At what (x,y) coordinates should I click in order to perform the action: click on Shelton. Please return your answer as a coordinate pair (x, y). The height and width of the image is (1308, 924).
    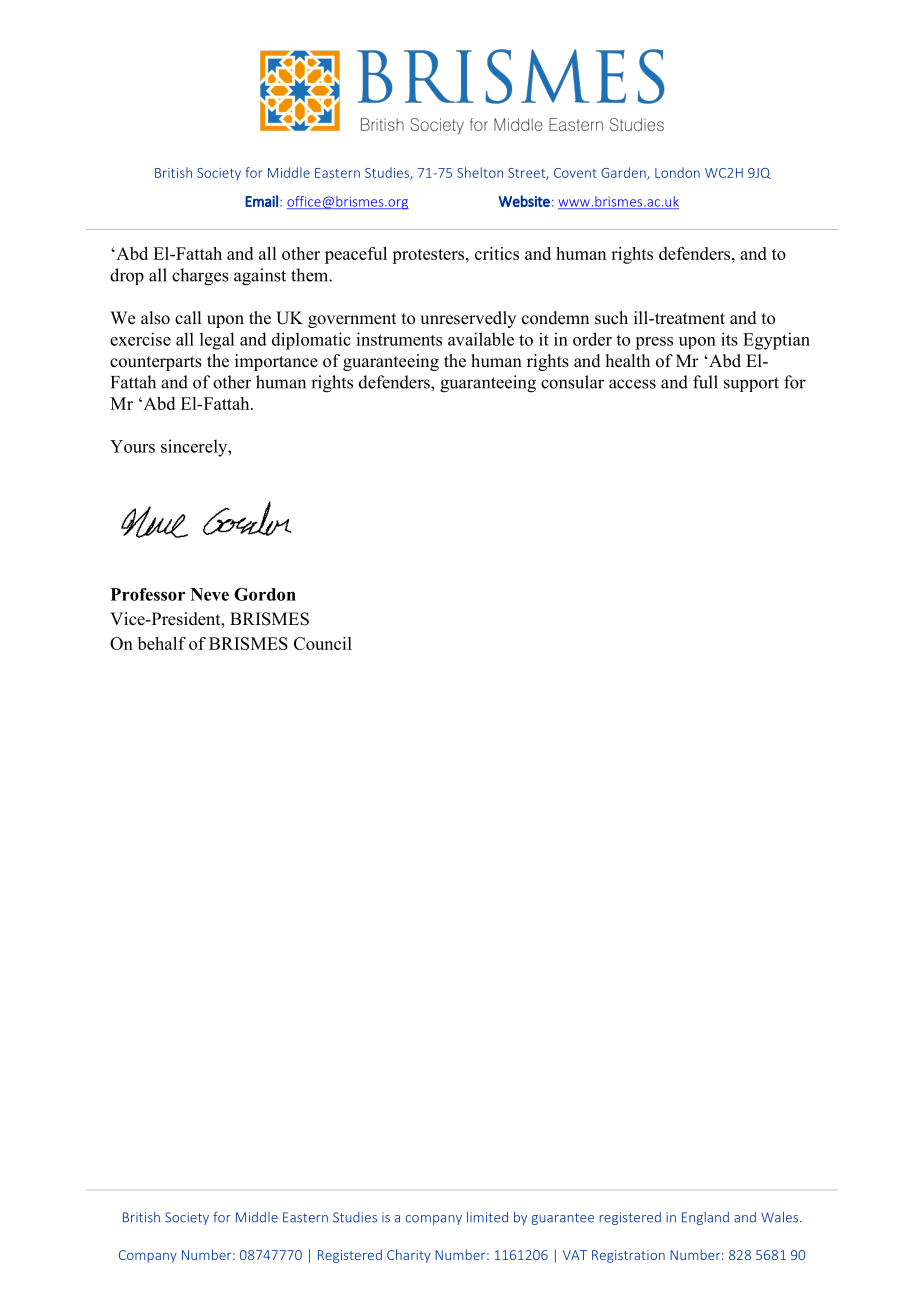
    Looking at the image, I should click on (480, 172).
